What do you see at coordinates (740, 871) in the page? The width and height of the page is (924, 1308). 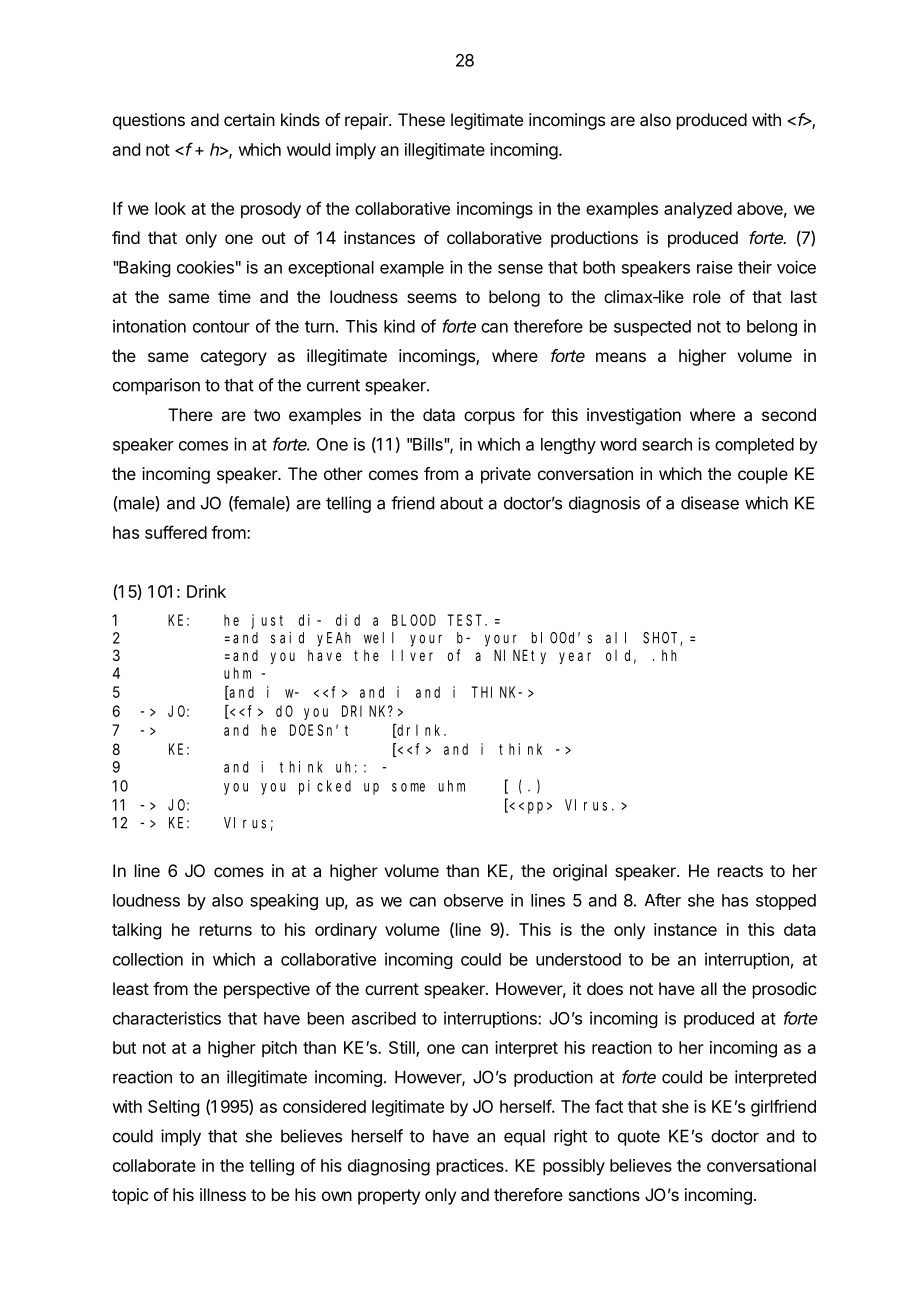 I see `reacts` at bounding box center [740, 871].
